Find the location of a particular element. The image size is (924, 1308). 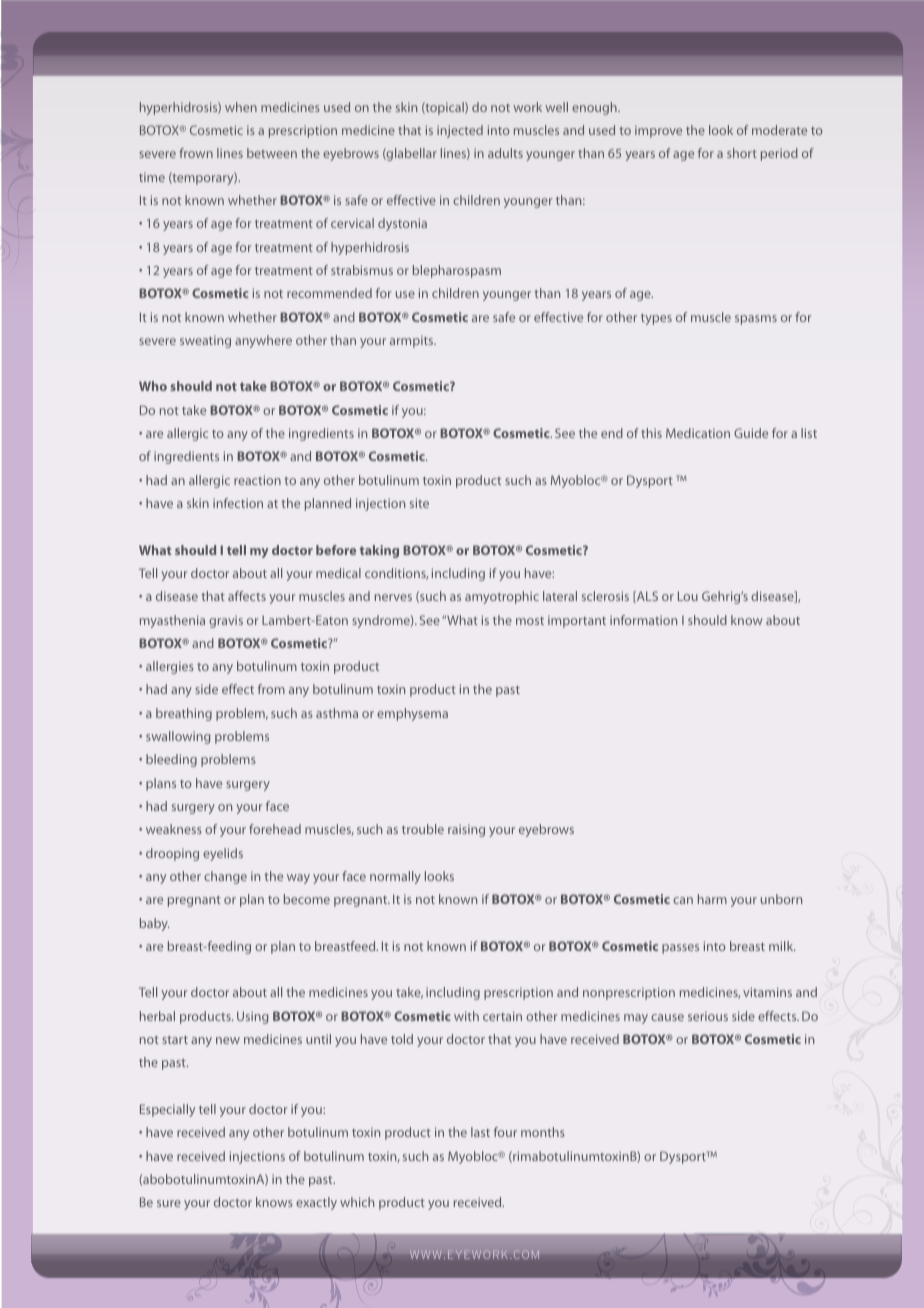

infection is located at coordinates (238, 503).
